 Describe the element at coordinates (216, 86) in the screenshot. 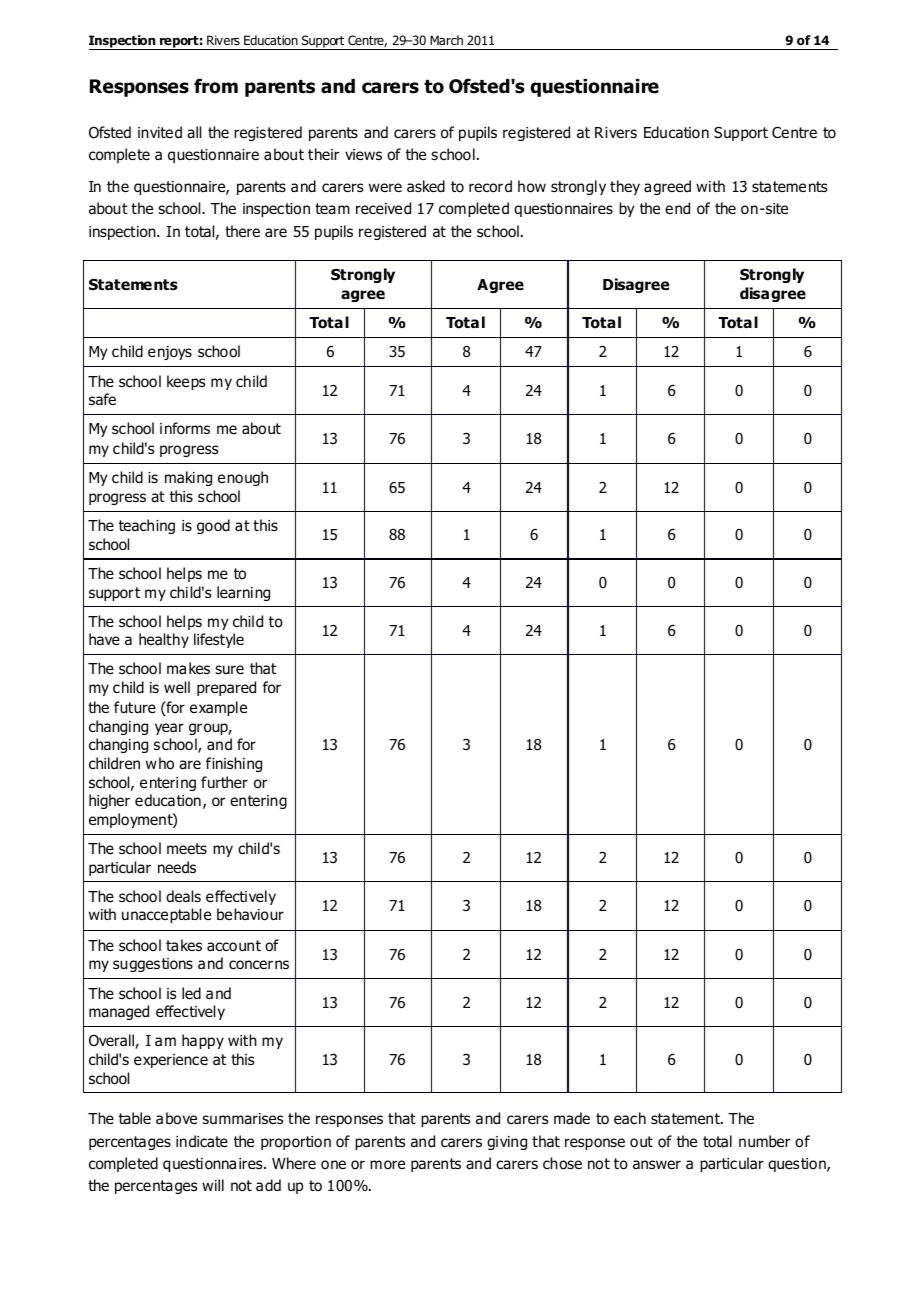

I see `from` at that location.
